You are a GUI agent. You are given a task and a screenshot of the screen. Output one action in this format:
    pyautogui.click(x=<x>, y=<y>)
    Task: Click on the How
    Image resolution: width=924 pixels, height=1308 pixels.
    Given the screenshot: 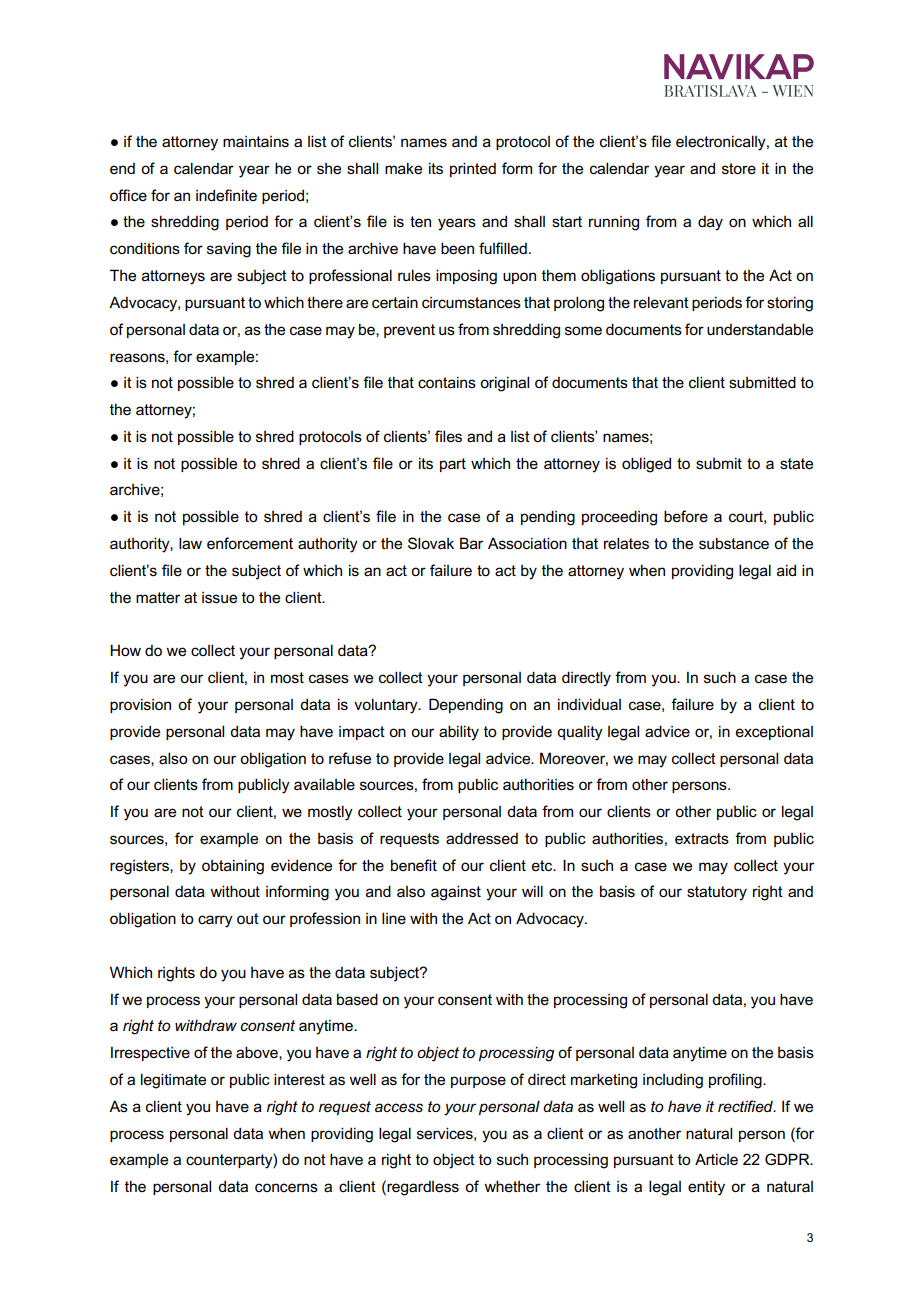 What is the action you would take?
    pyautogui.click(x=125, y=650)
